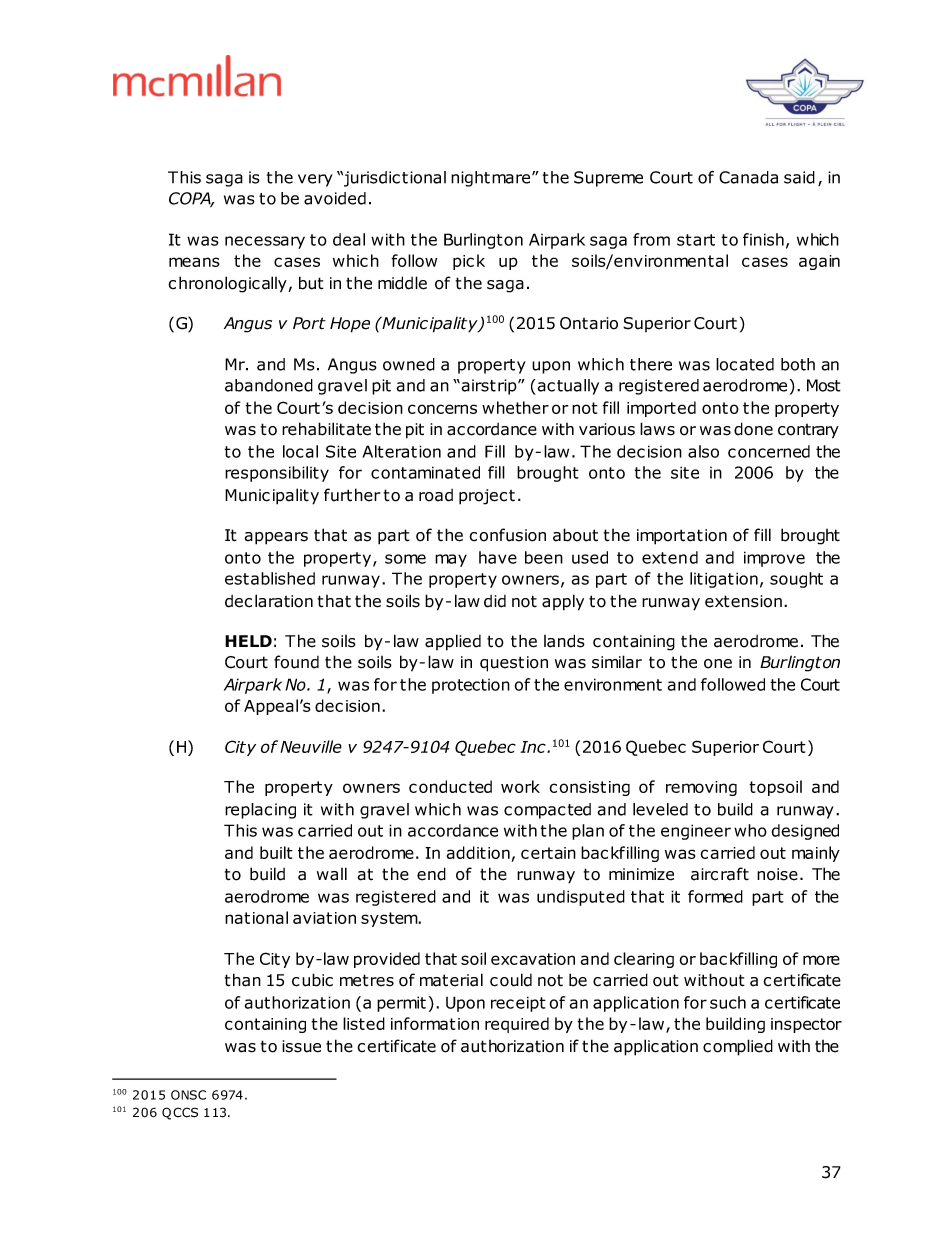 This document has width=952, height=1233. Describe the element at coordinates (748, 177) in the document. I see `Canada` at that location.
